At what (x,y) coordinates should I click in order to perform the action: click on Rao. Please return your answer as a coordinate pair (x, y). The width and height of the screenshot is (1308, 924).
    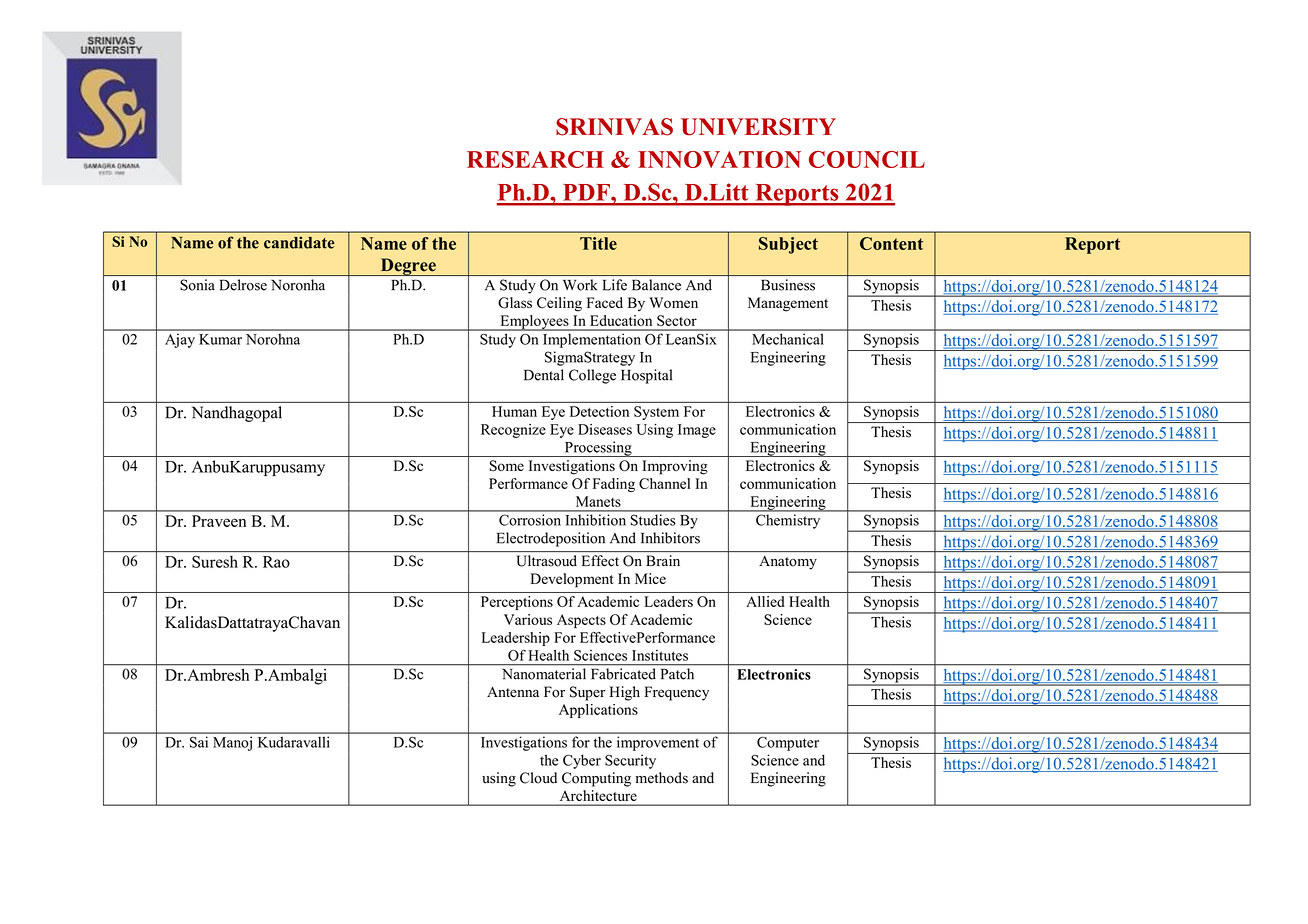
    Looking at the image, I should click on (276, 562).
